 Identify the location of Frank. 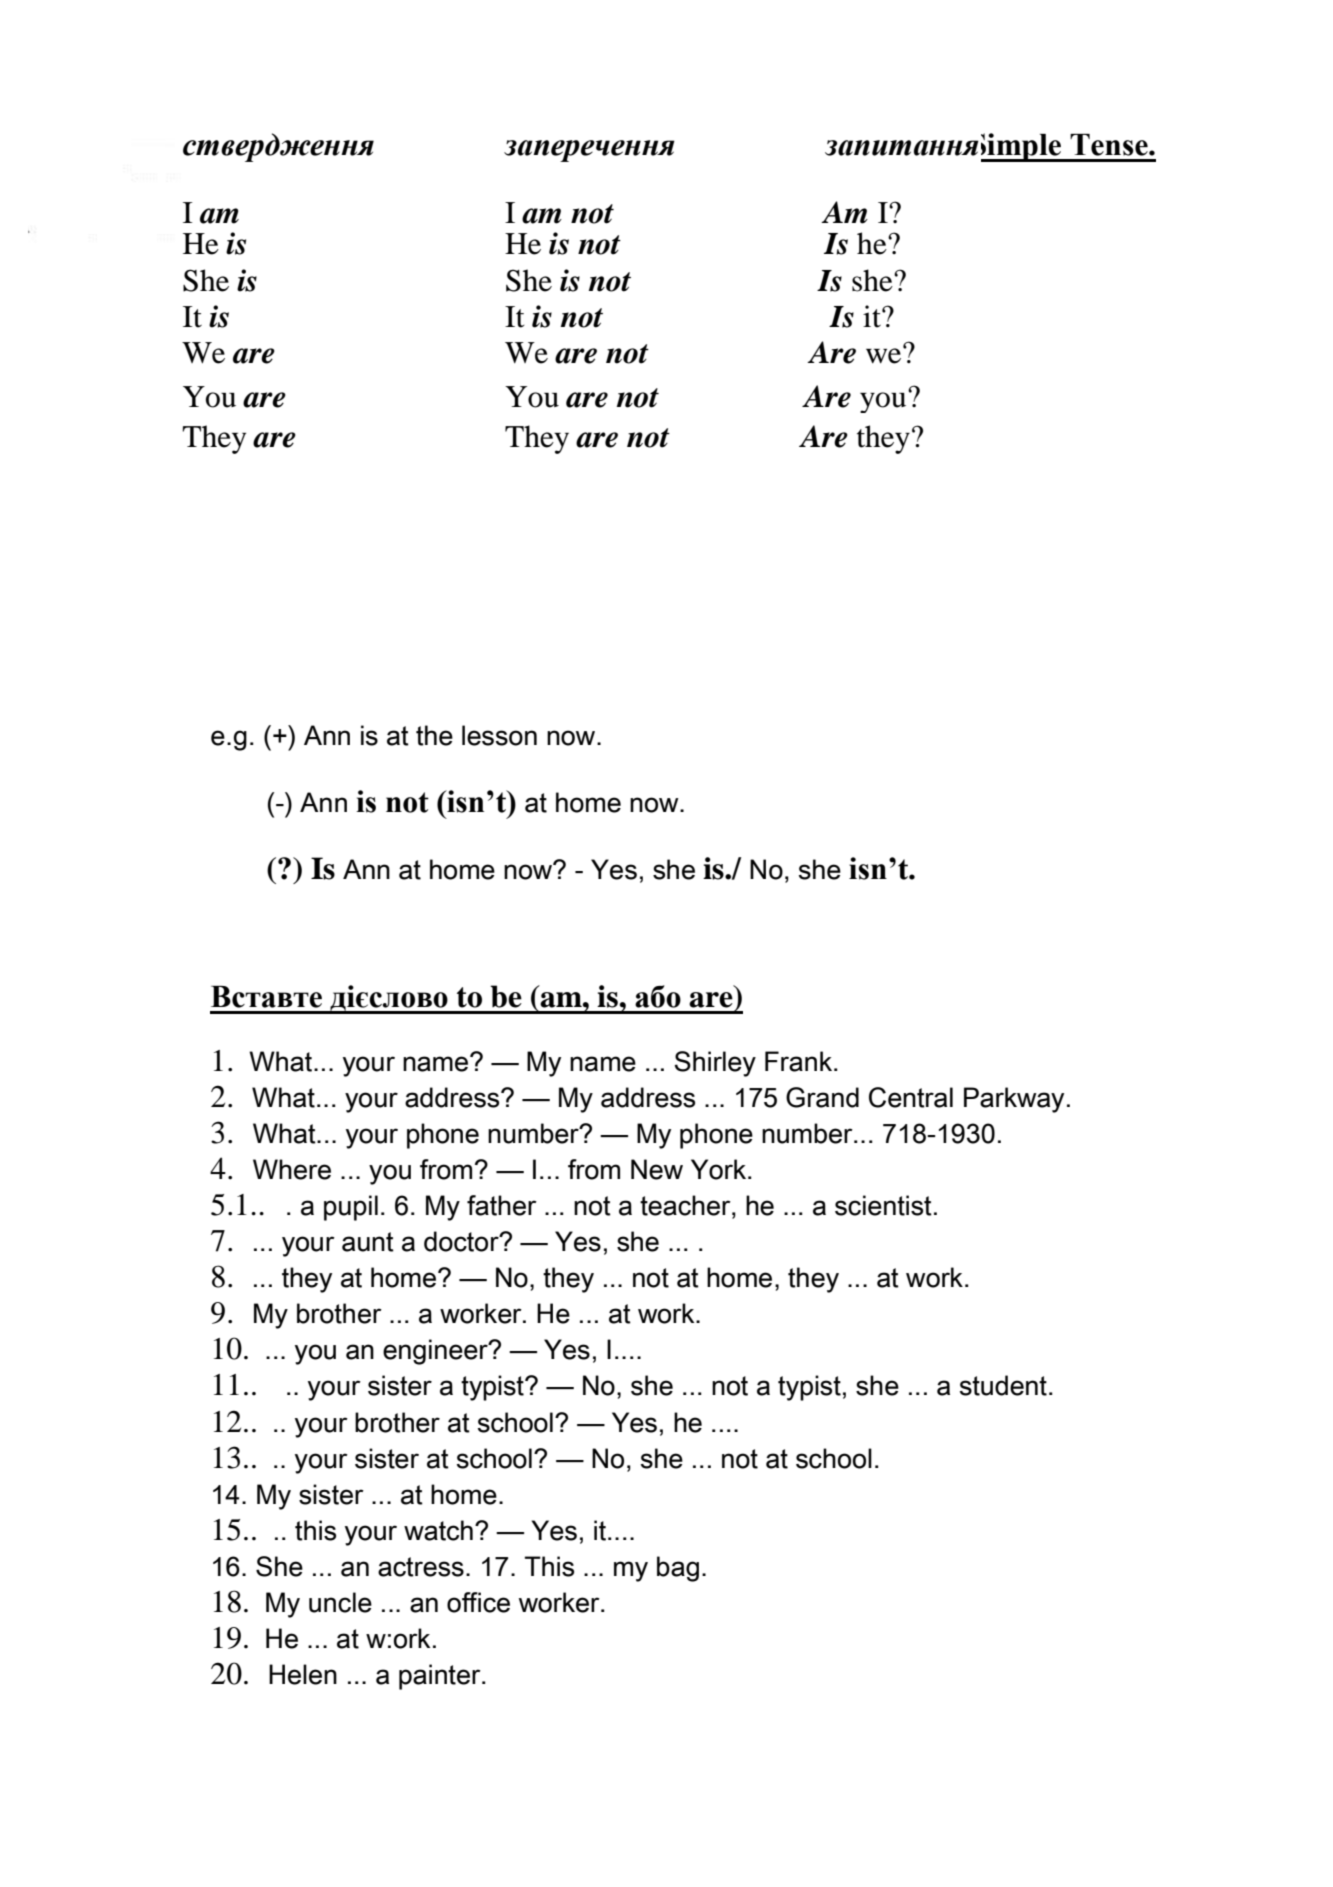
(800, 1061).
